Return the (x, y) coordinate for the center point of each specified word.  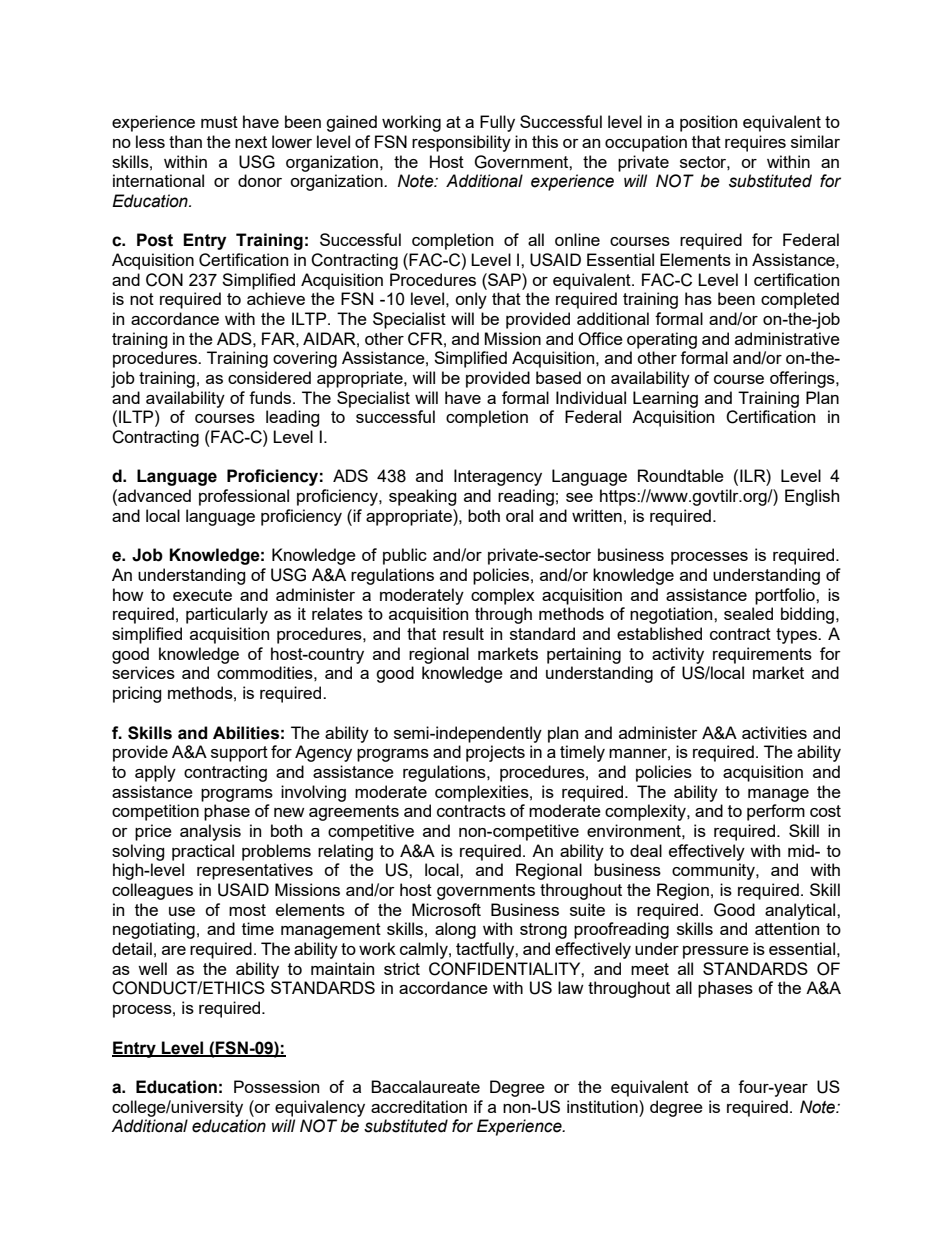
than (185, 141)
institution (603, 1106)
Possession (276, 1086)
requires (755, 143)
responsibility (461, 143)
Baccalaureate (425, 1086)
